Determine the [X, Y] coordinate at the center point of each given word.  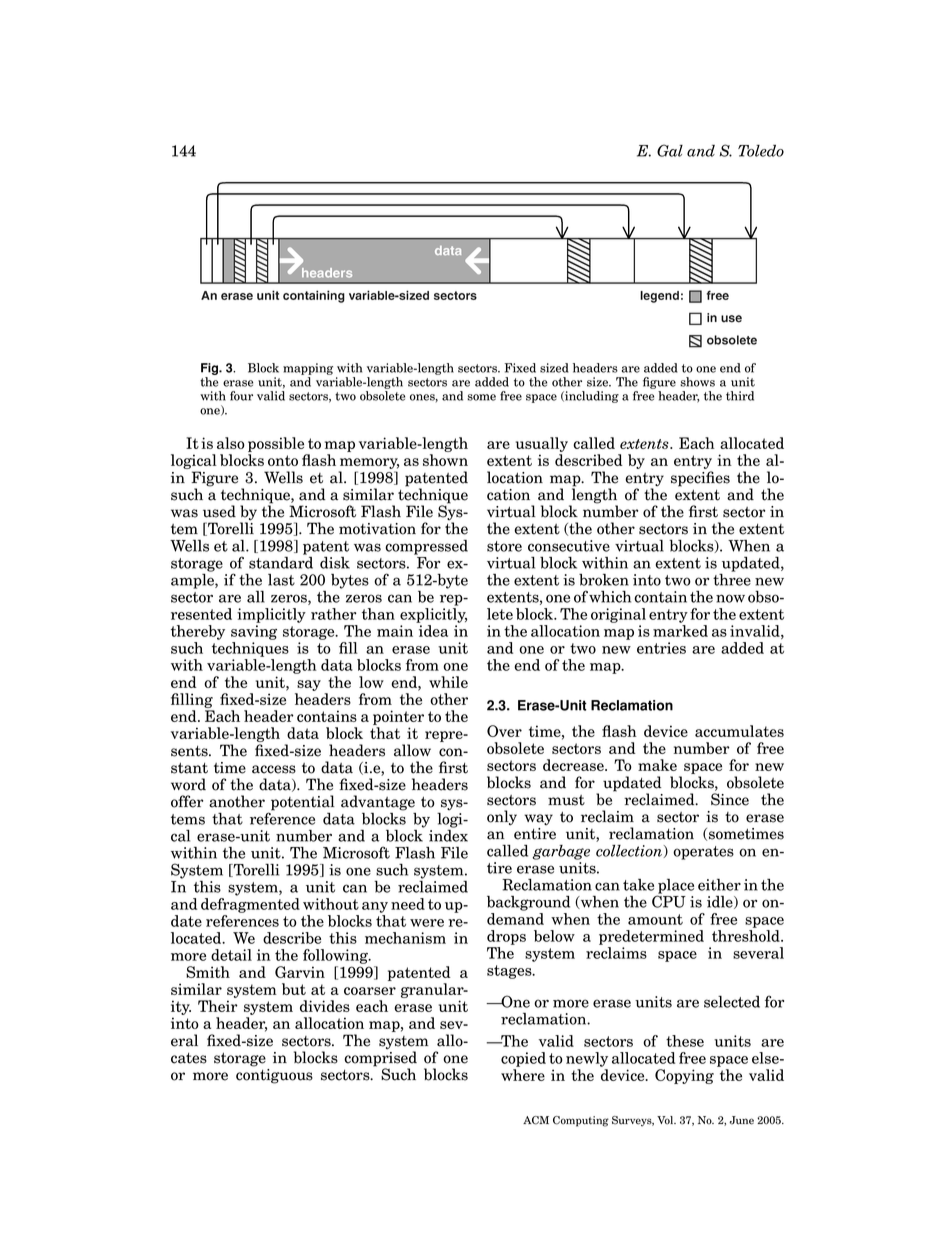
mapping [308, 369]
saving [254, 632]
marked [680, 631]
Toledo [761, 151]
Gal [670, 150]
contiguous [274, 1076]
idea [433, 631]
